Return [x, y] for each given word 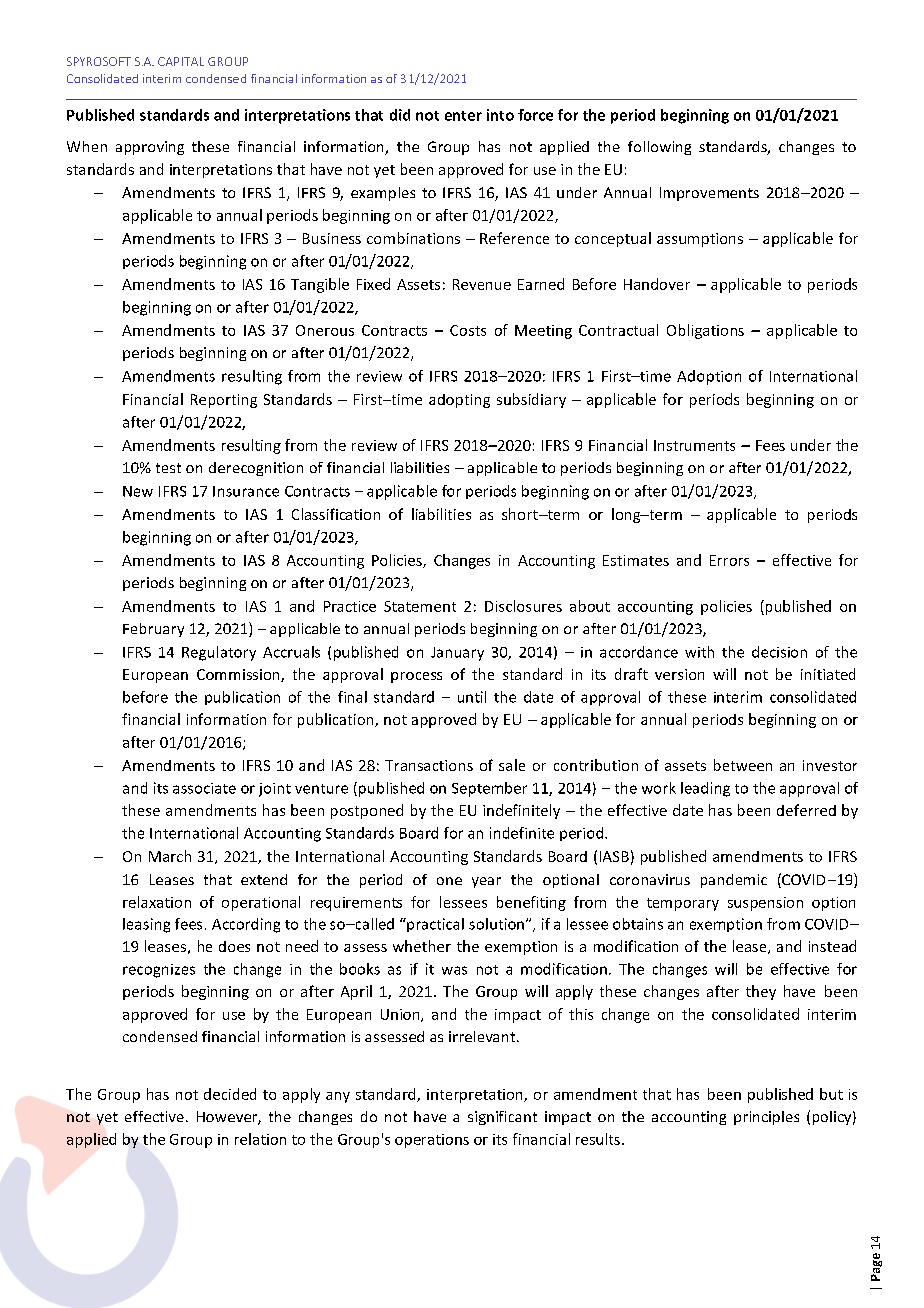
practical [434, 925]
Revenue [482, 284]
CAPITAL [181, 61]
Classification [336, 514]
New [138, 491]
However [228, 1118]
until [472, 697]
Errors [729, 560]
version [679, 674]
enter [463, 116]
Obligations [705, 331]
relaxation [157, 902]
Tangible [320, 285]
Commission [239, 675]
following [659, 148]
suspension [765, 904]
